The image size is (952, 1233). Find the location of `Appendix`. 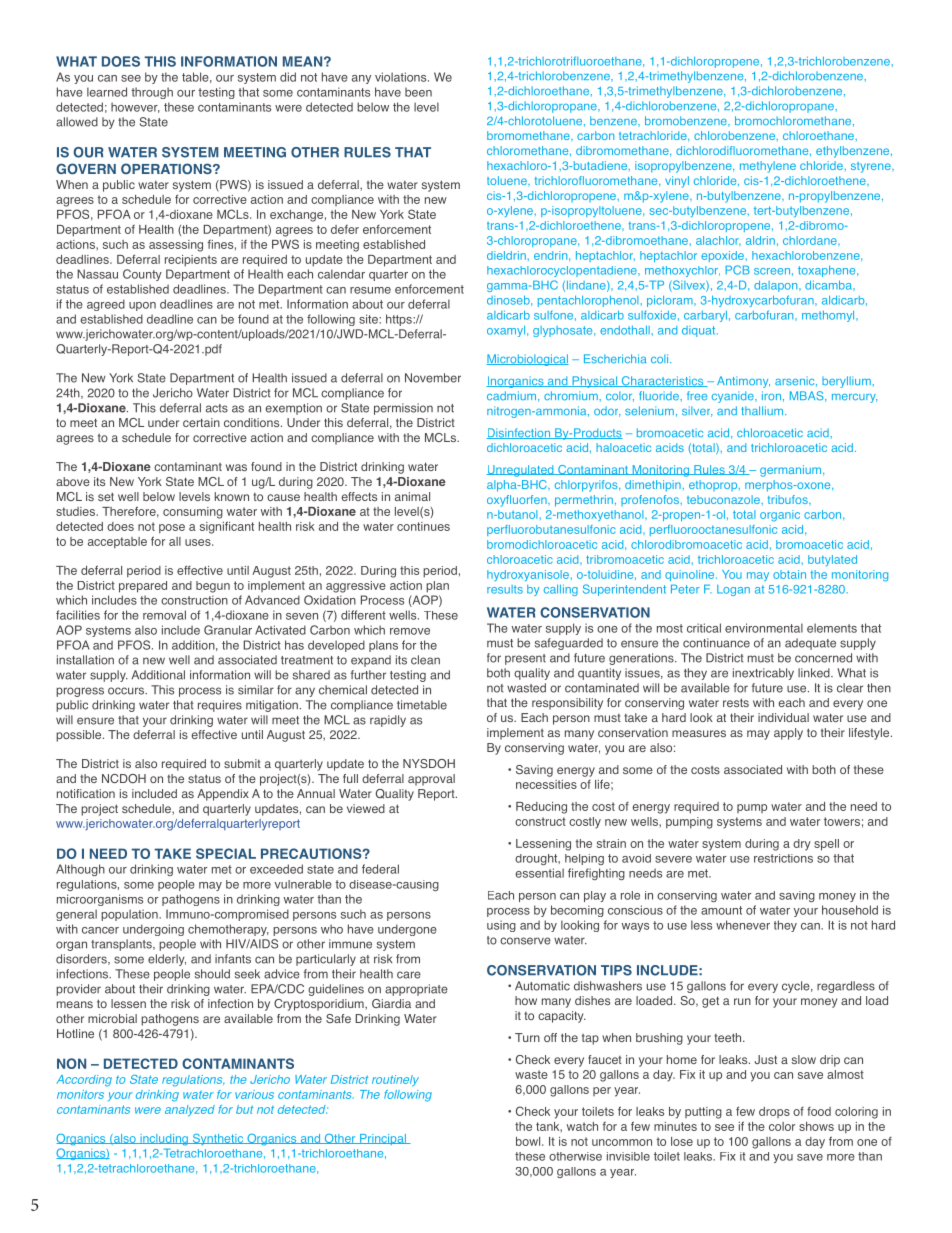

Appendix is located at coordinates (223, 795).
